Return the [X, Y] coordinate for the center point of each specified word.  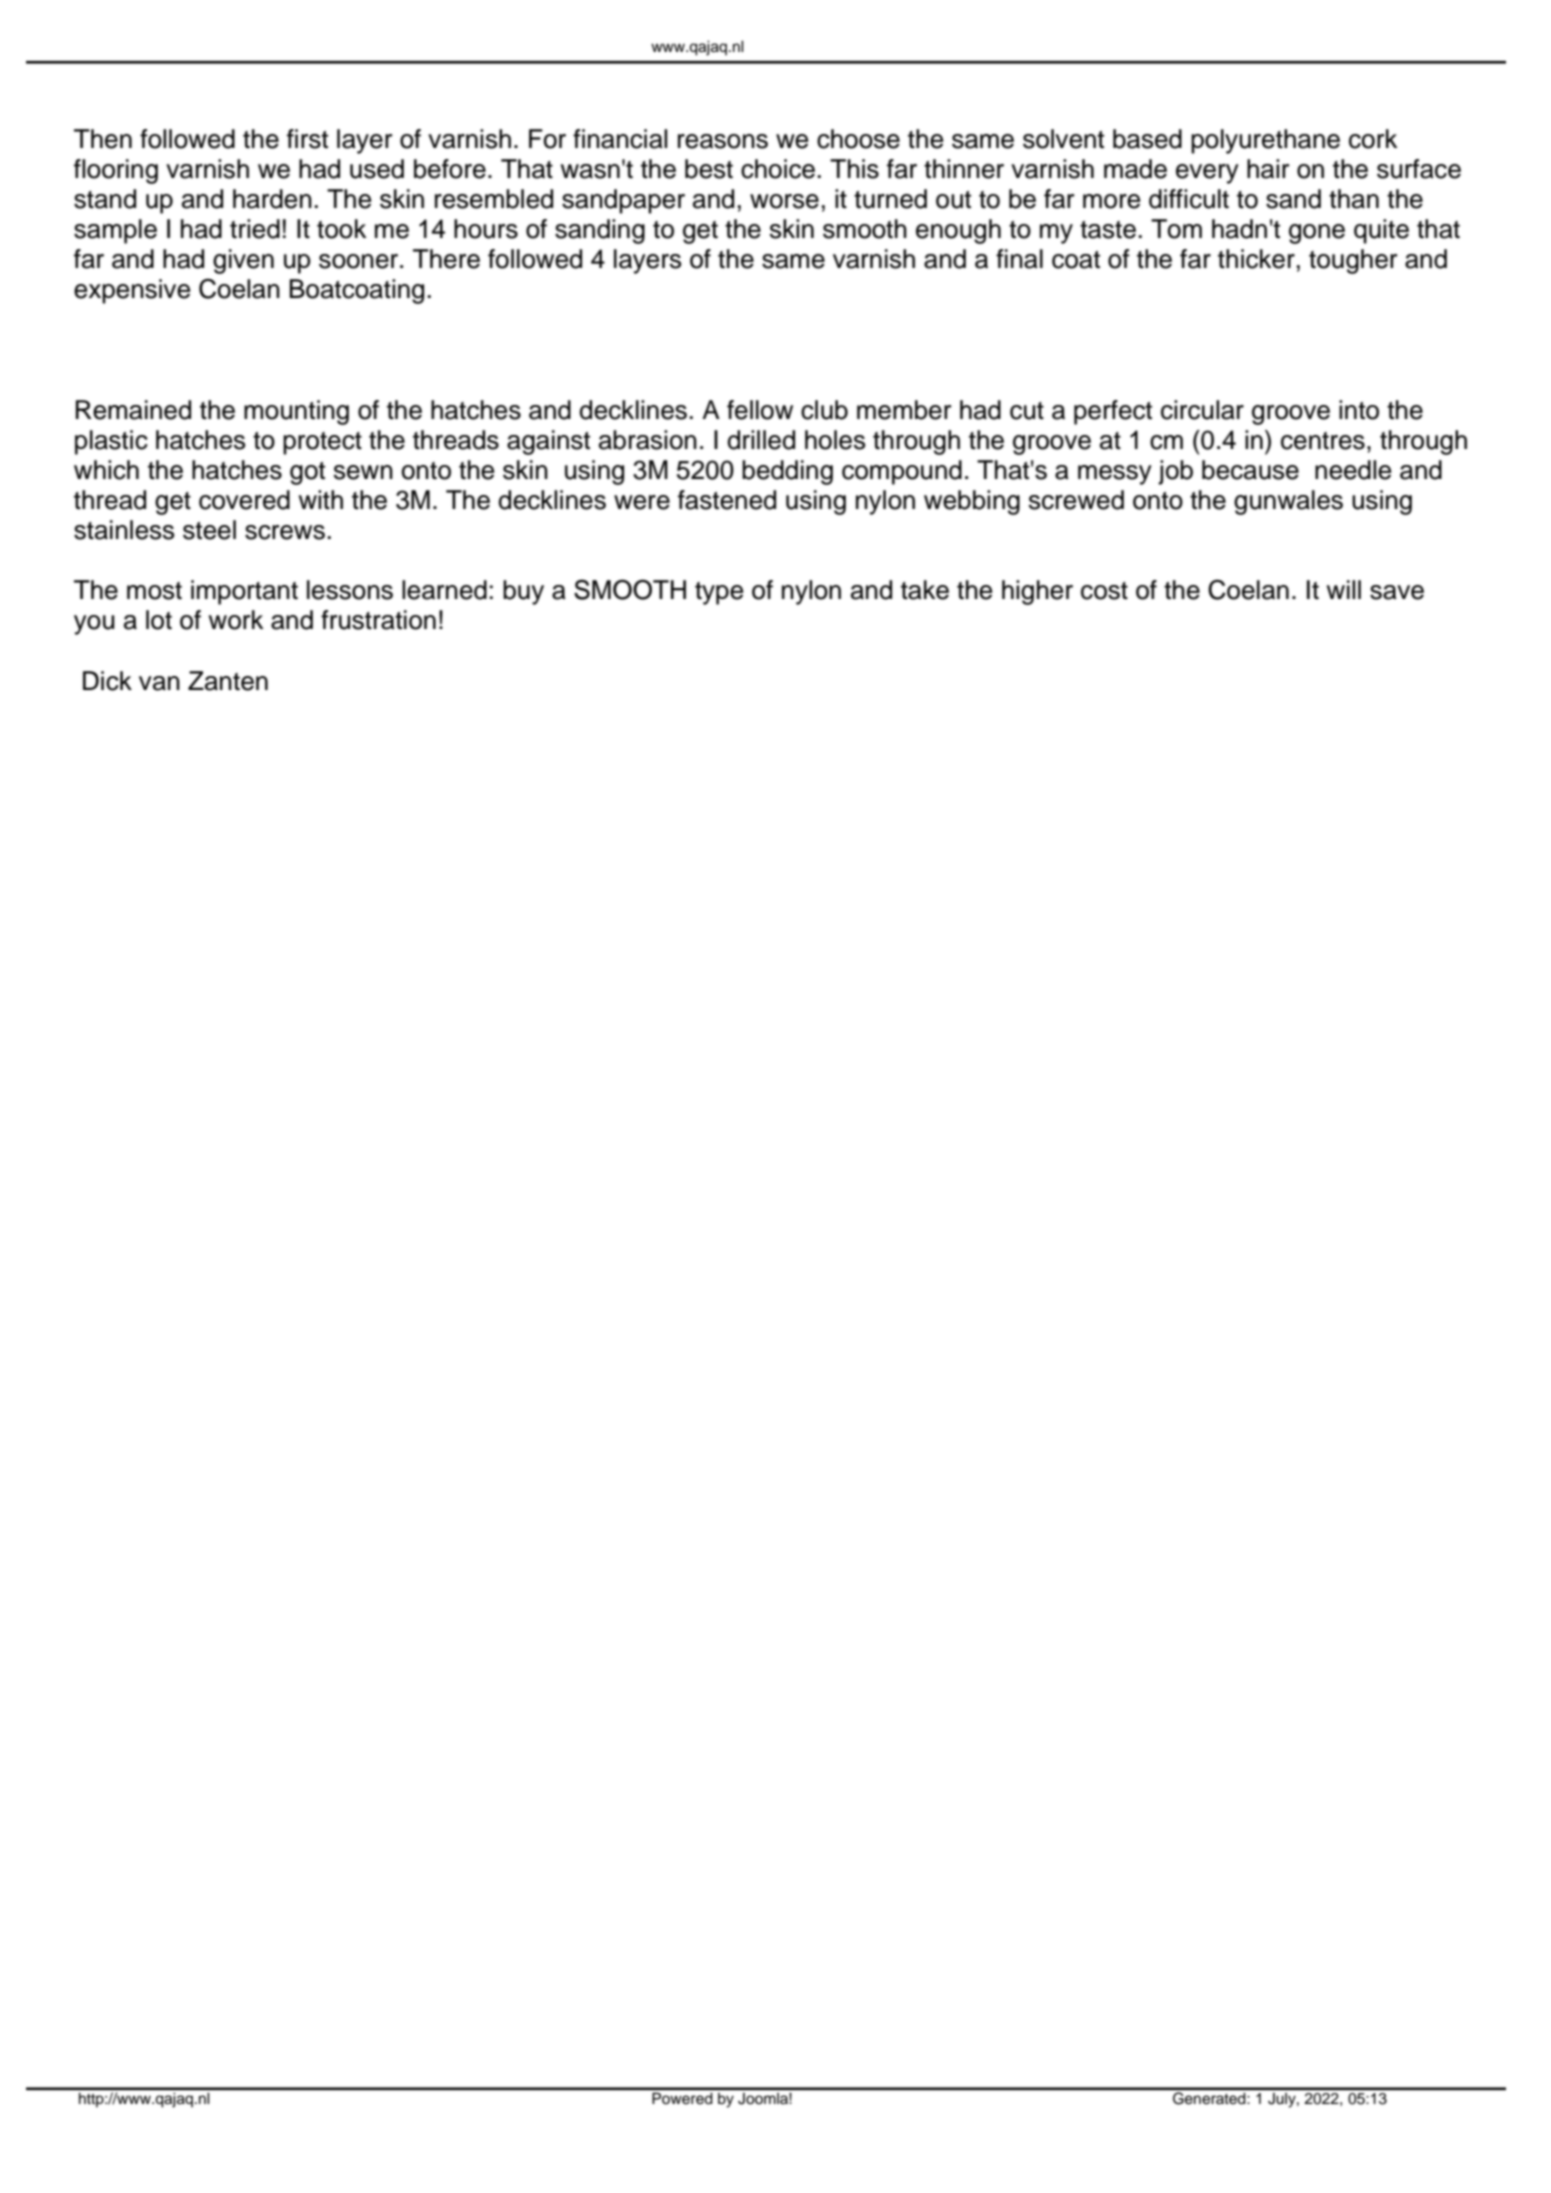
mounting [296, 412]
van [159, 683]
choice [778, 169]
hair [1268, 169]
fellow [760, 410]
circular [1202, 410]
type [719, 593]
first [307, 139]
